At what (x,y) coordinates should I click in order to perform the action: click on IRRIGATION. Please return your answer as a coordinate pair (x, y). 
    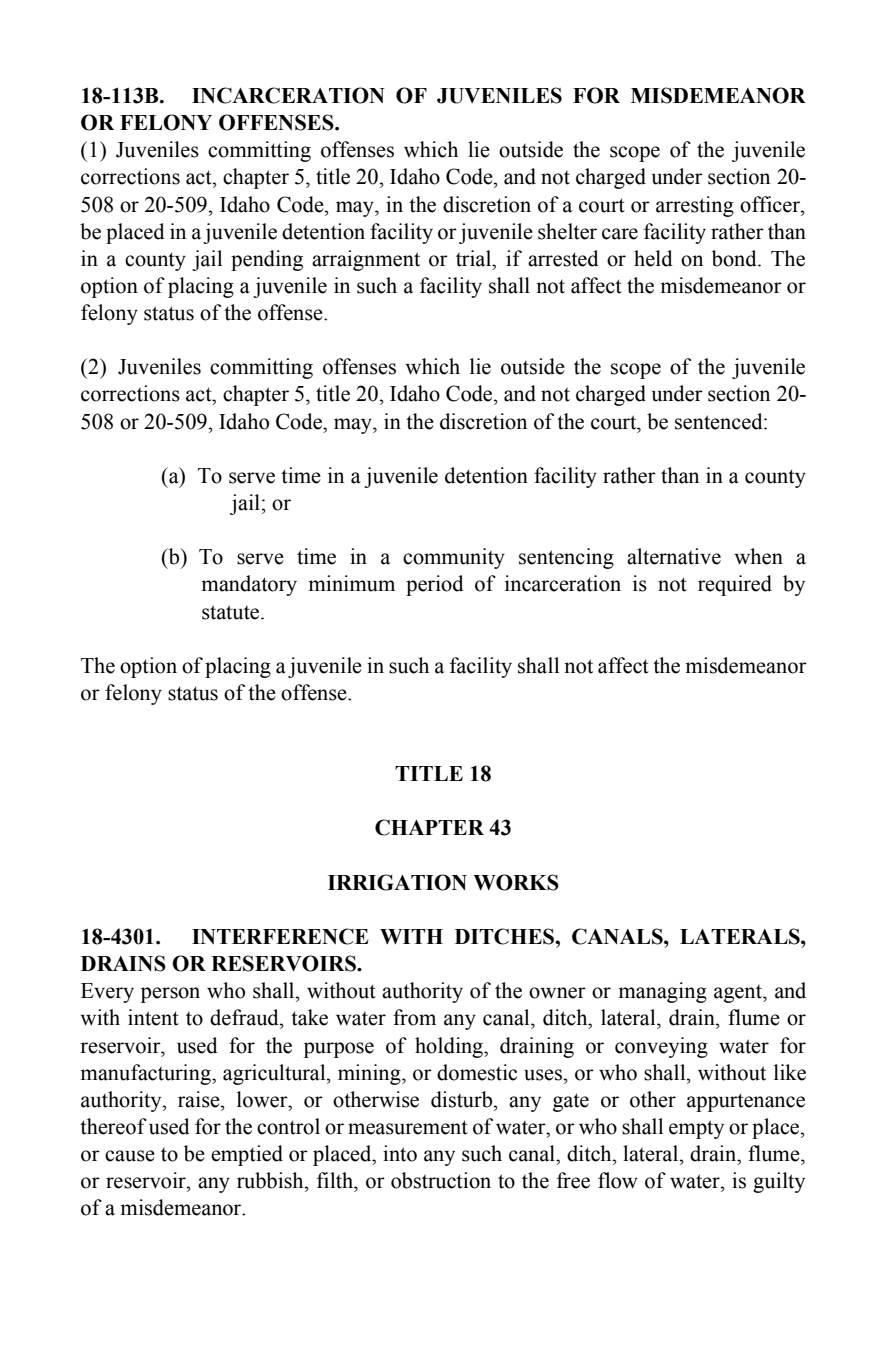
    Looking at the image, I should click on (397, 882).
